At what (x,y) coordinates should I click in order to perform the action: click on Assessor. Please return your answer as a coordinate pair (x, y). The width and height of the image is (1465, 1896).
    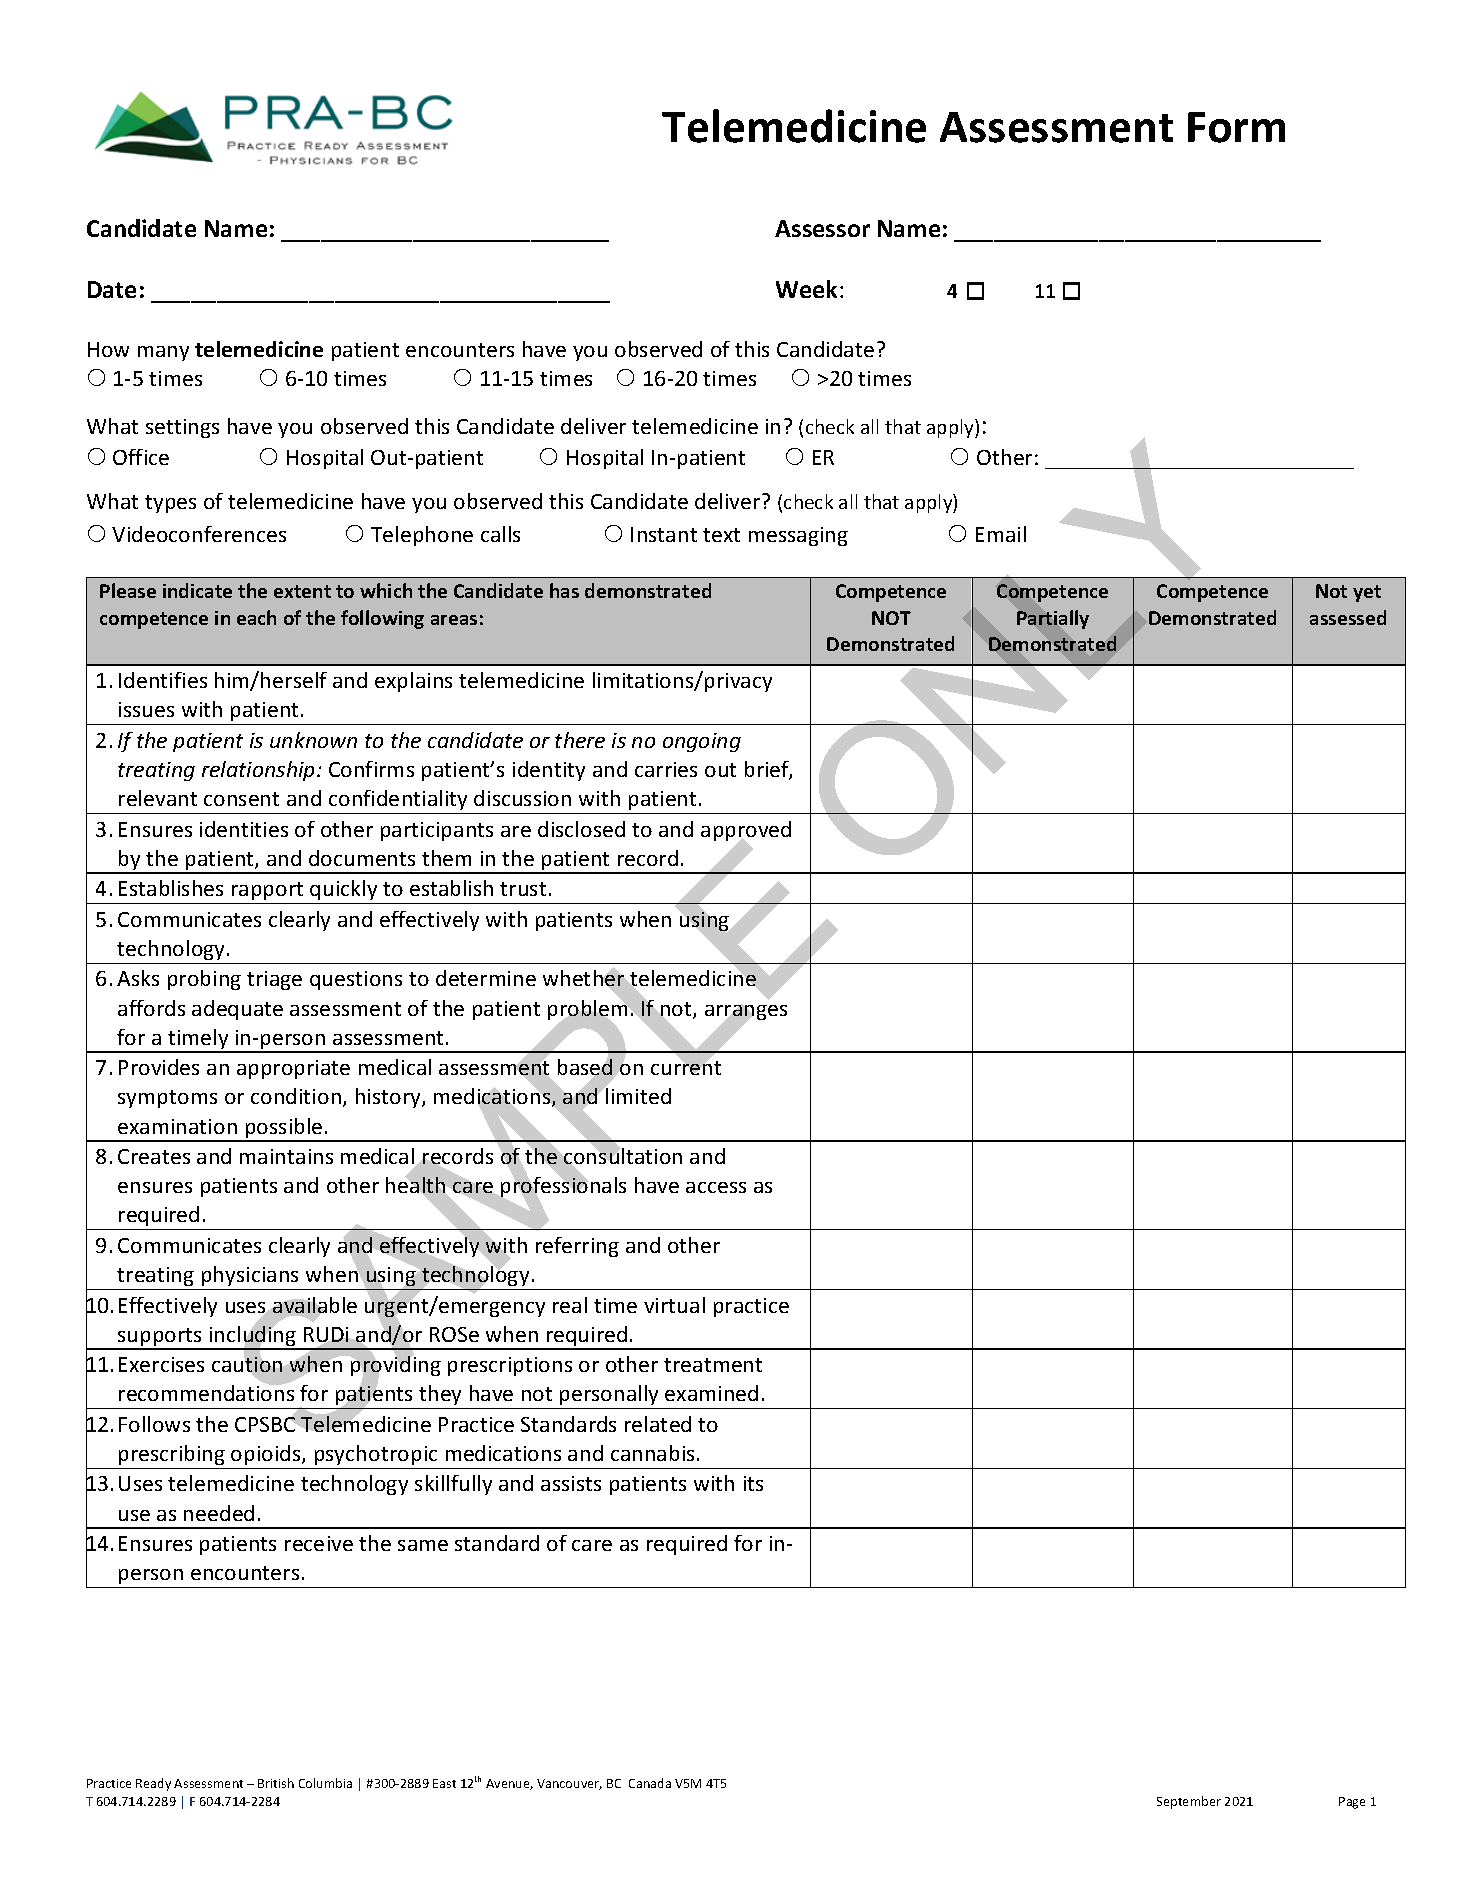
    Looking at the image, I should click on (822, 228).
